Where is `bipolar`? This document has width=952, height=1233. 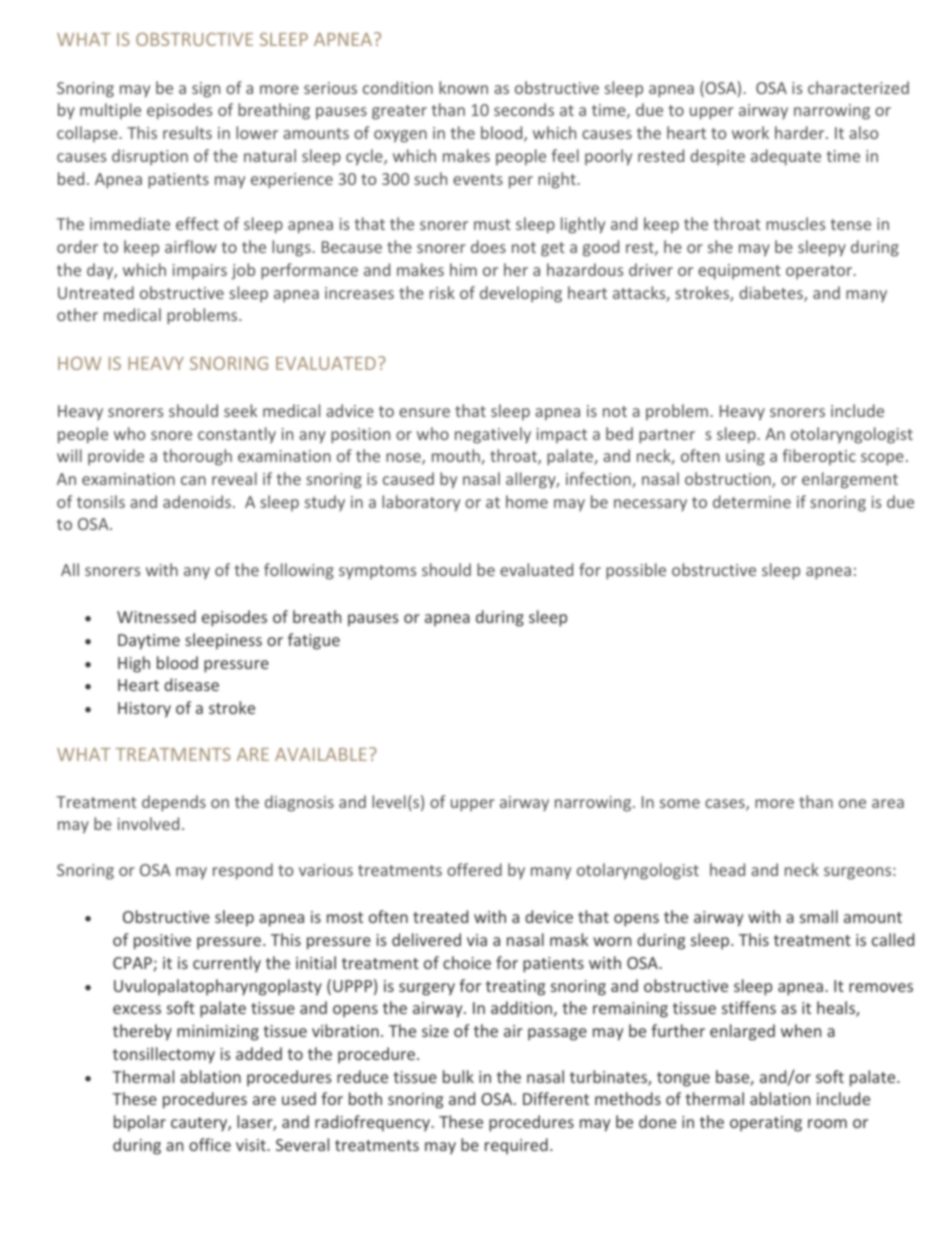
bipolar is located at coordinates (140, 1123).
